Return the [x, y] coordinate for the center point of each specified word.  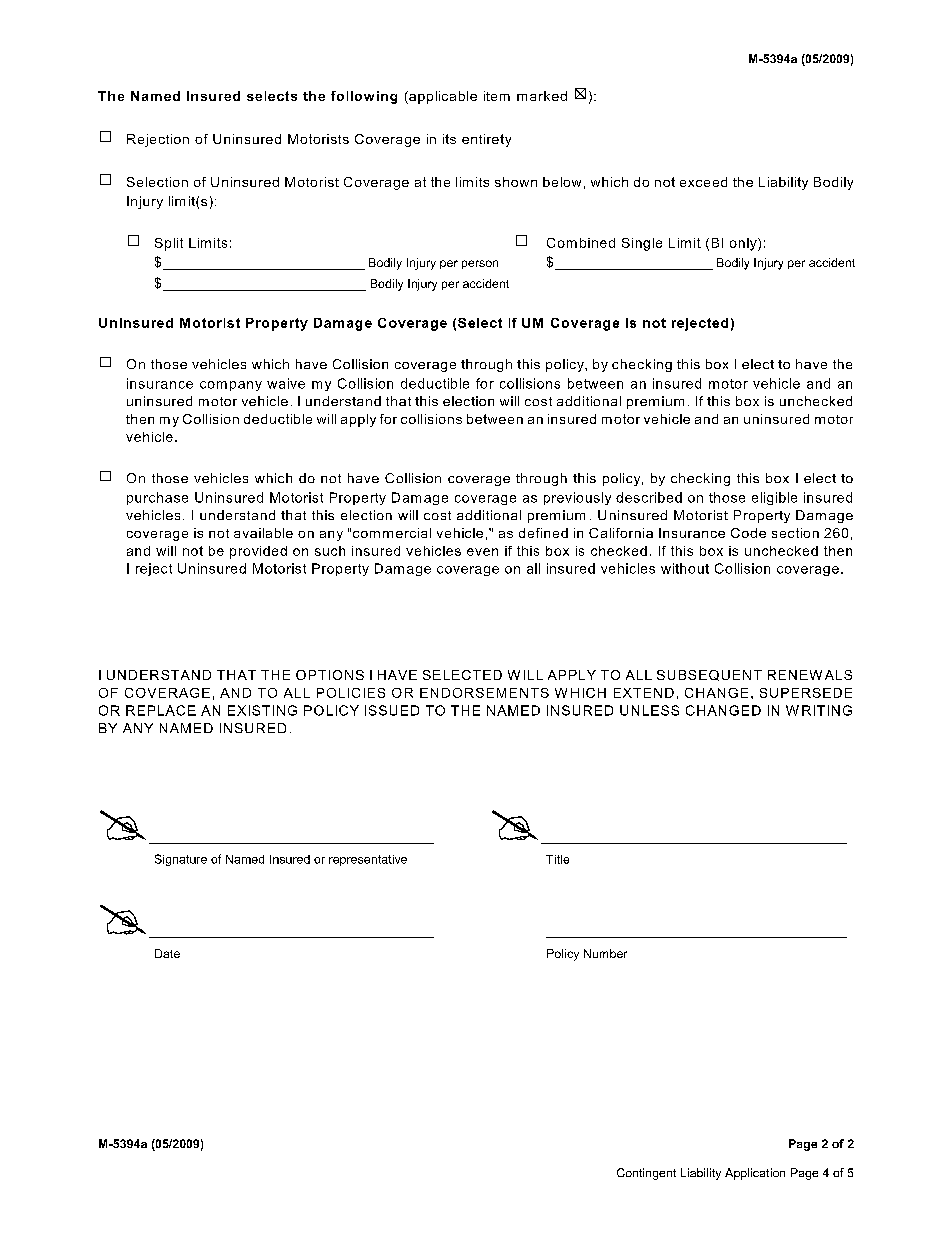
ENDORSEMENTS [484, 693]
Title [557, 859]
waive [286, 383]
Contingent [646, 1174]
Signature [181, 860]
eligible [774, 498]
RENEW [795, 675]
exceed [703, 182]
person [480, 264]
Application [755, 1174]
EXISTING [262, 710]
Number [605, 953]
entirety [486, 140]
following [364, 97]
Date [167, 953]
